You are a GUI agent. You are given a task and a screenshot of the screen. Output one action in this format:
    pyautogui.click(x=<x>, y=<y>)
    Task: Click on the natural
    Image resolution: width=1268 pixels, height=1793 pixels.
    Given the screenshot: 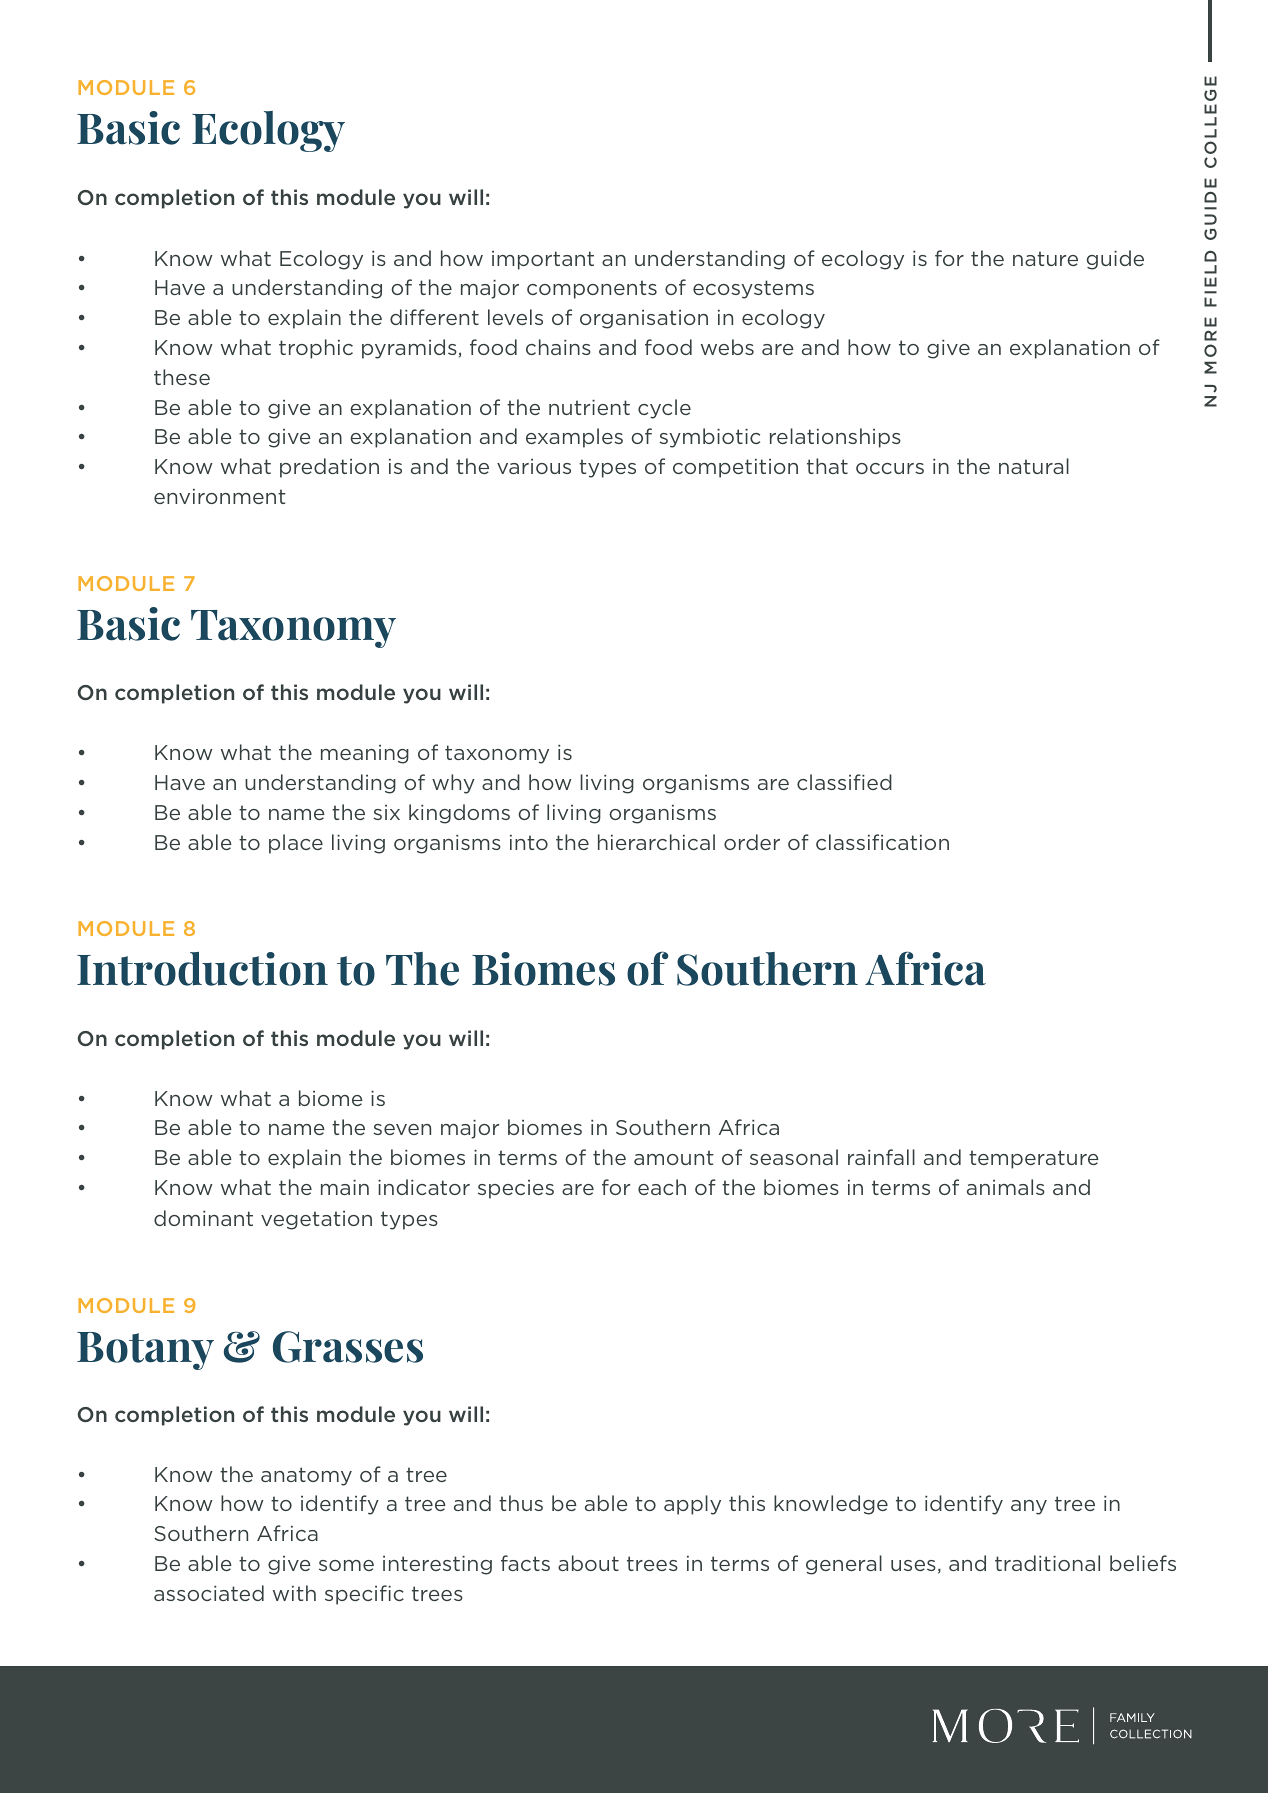 What is the action you would take?
    pyautogui.click(x=1034, y=466)
